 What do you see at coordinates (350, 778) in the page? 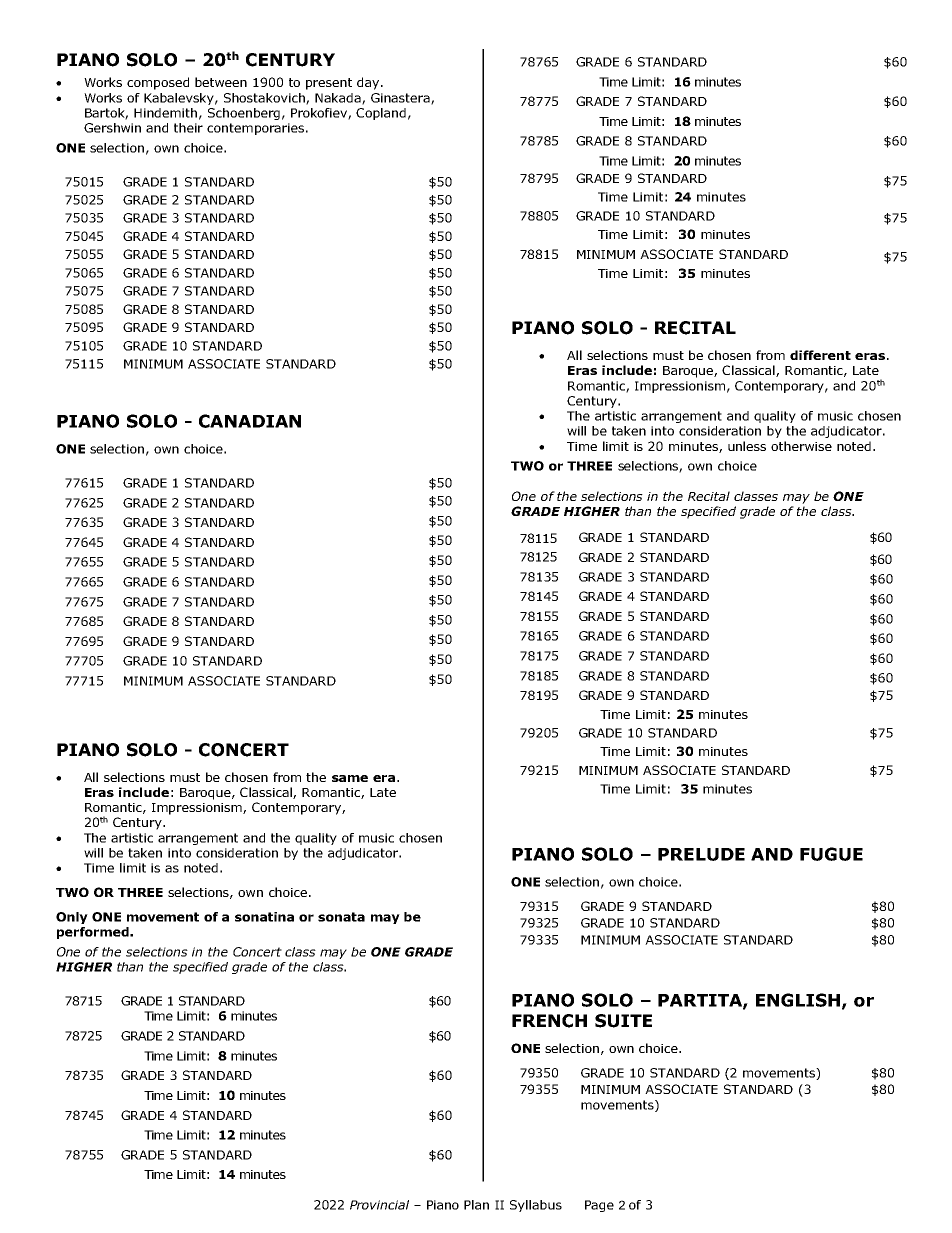
I see `same` at bounding box center [350, 778].
